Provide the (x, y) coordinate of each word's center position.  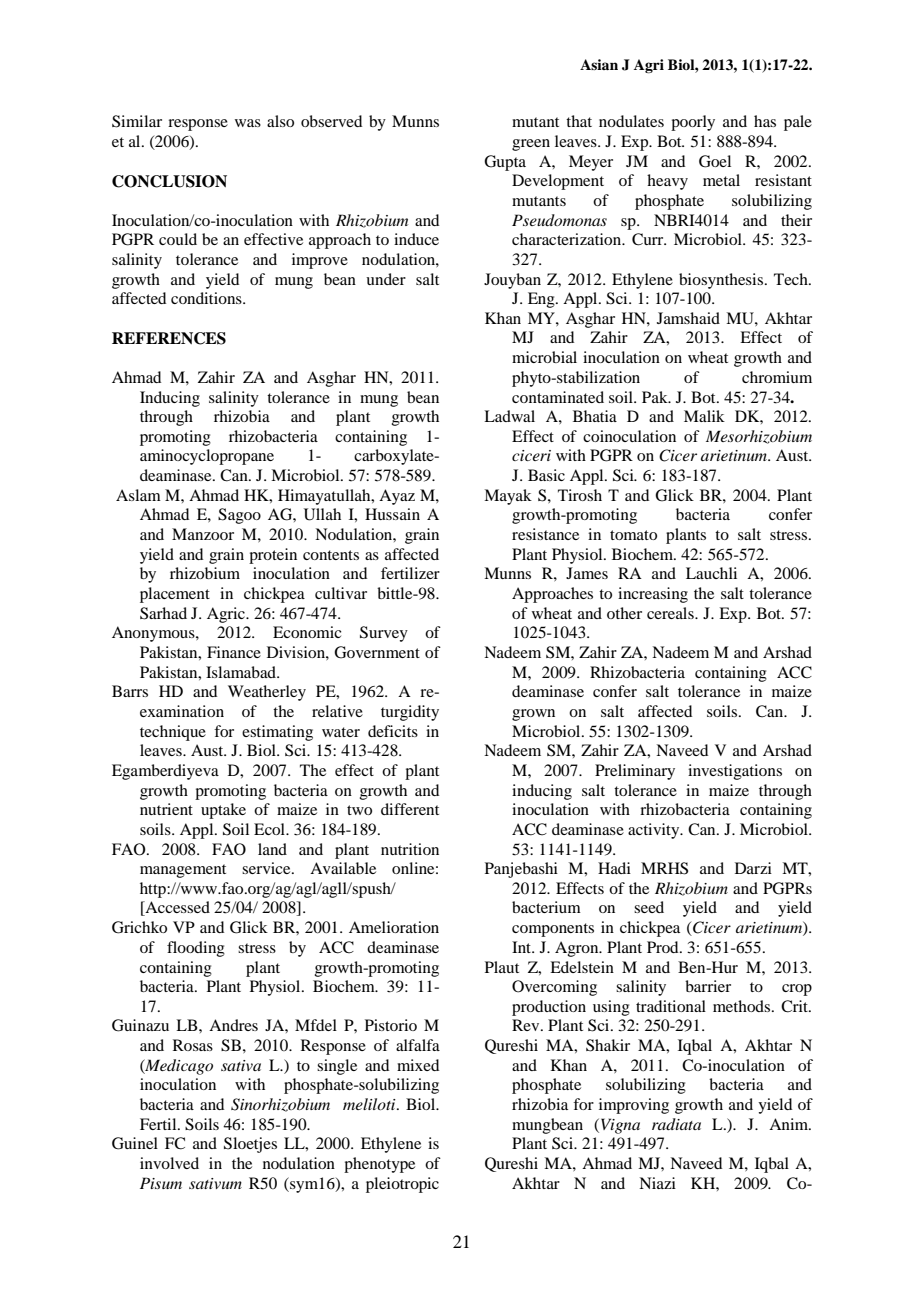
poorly (693, 123)
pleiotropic (402, 1185)
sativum (215, 1183)
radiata (676, 1124)
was (248, 123)
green (531, 145)
